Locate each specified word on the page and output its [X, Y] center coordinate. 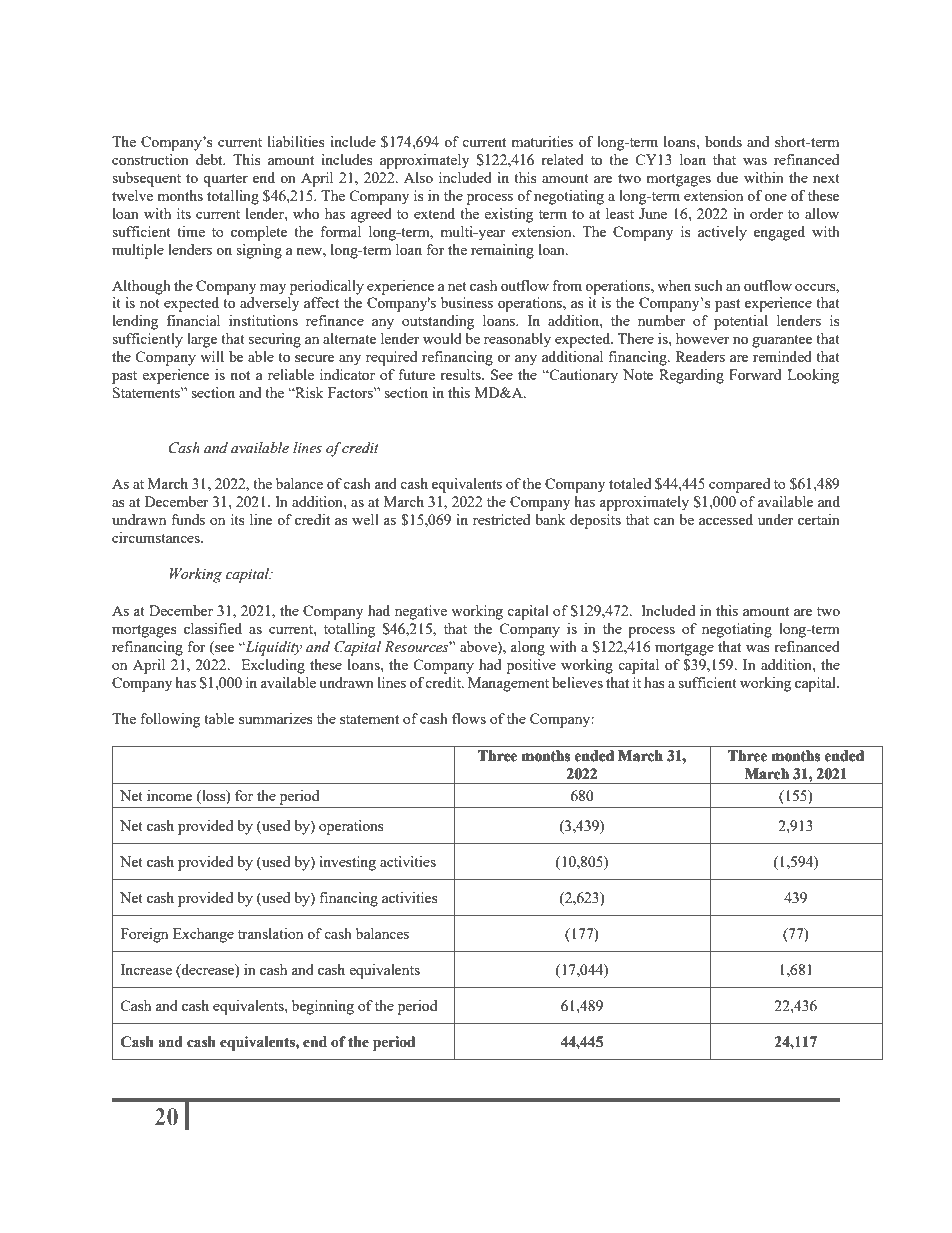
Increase [146, 969]
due [727, 177]
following [170, 720]
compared [739, 485]
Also [418, 177]
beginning [323, 1007]
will [212, 356]
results [461, 374]
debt [210, 159]
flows [469, 718]
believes [577, 682]
